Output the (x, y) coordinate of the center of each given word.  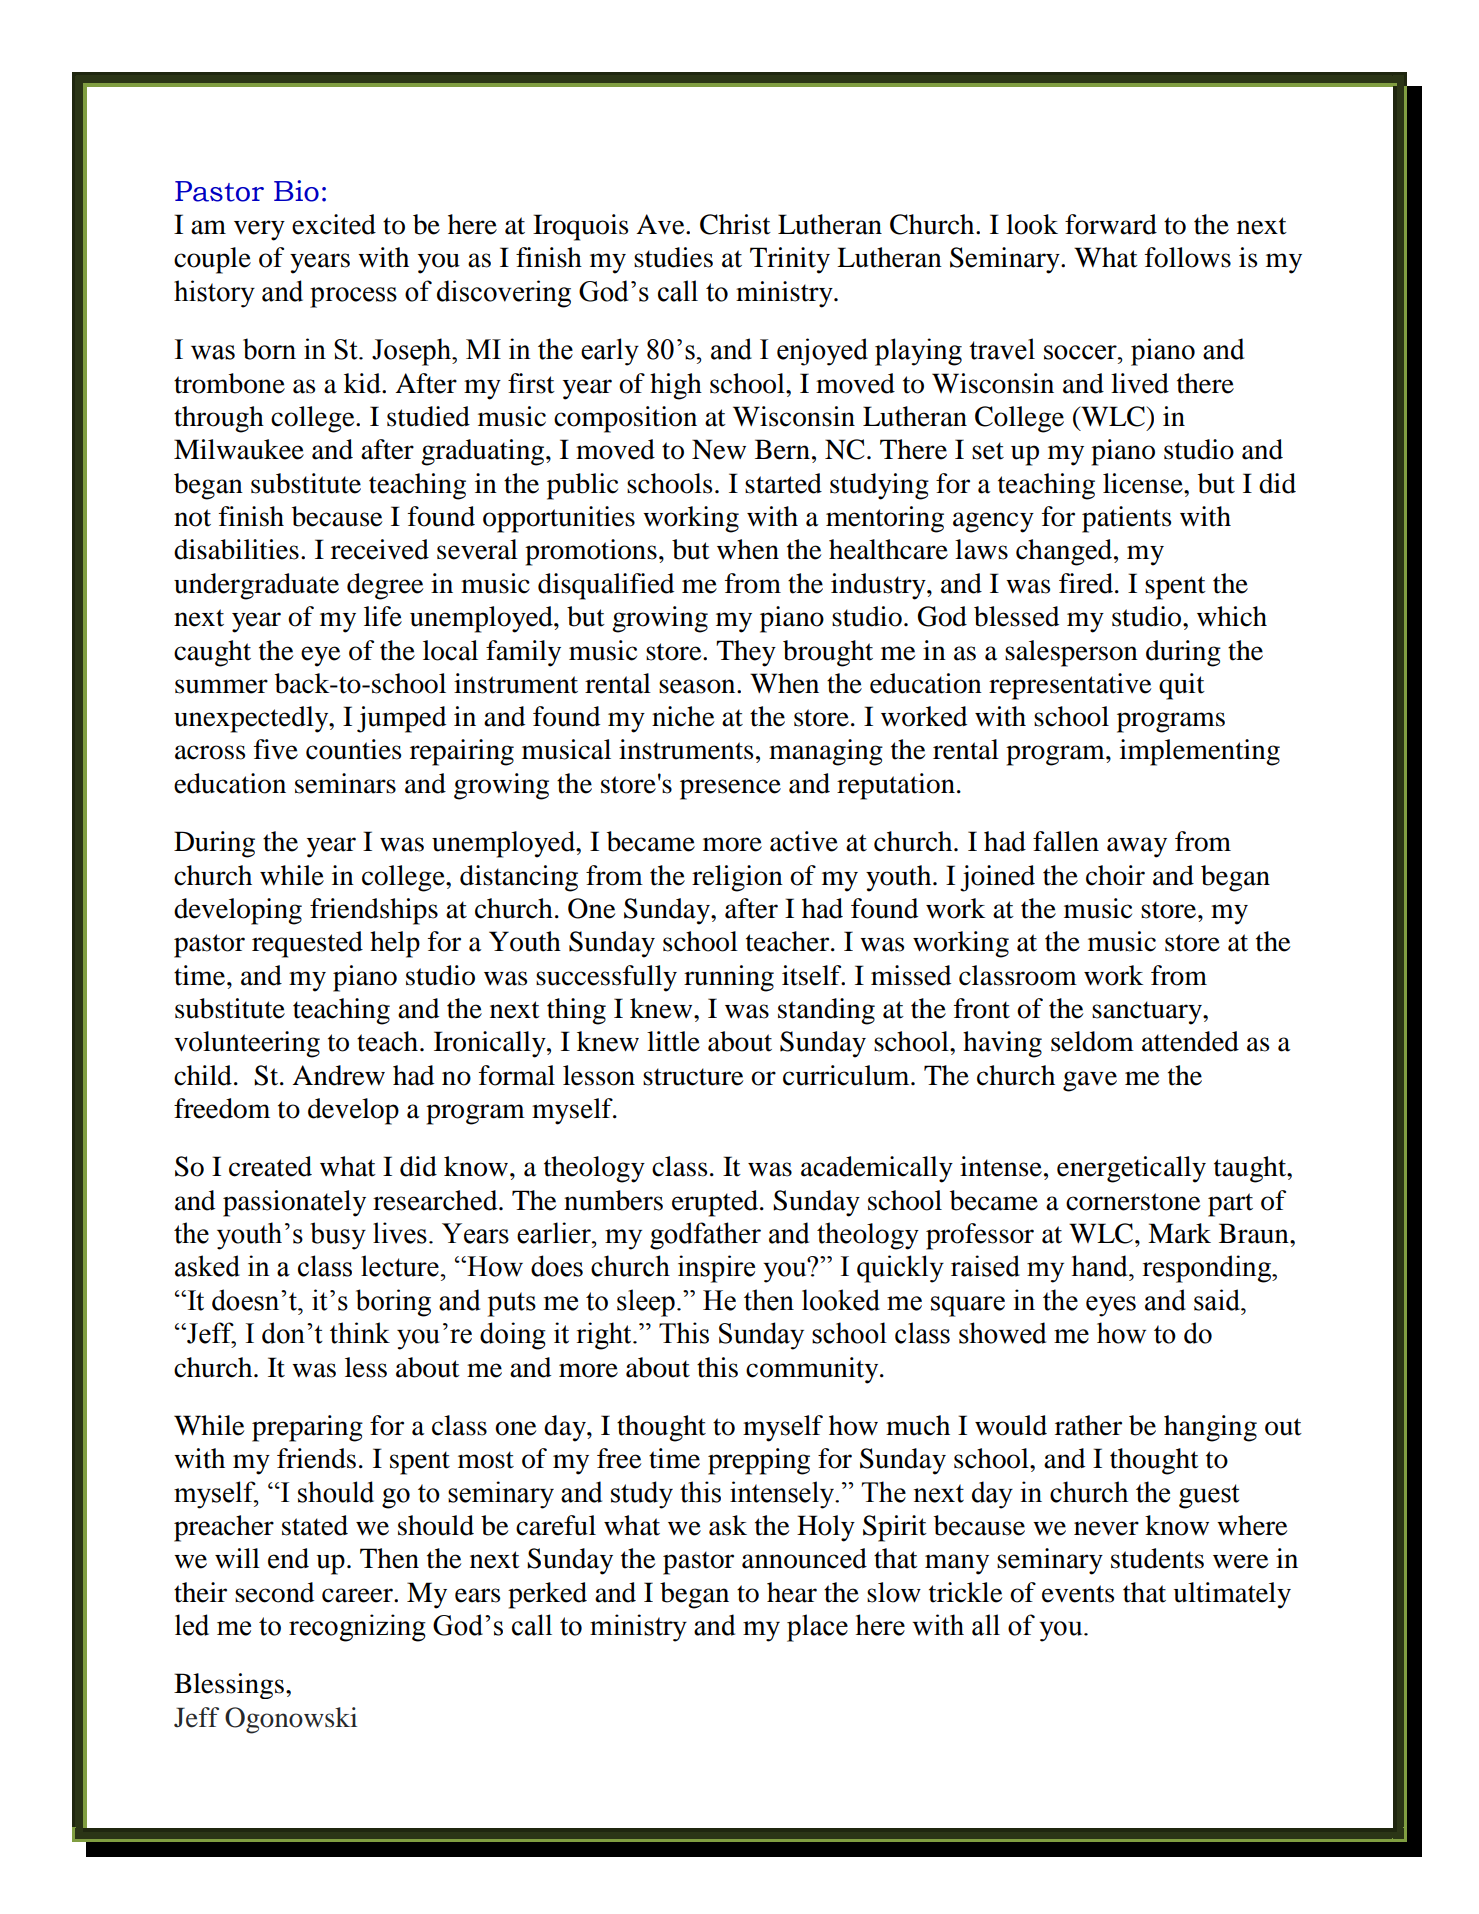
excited (334, 224)
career (358, 1595)
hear (792, 1592)
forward (1111, 224)
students (1157, 1558)
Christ (735, 224)
